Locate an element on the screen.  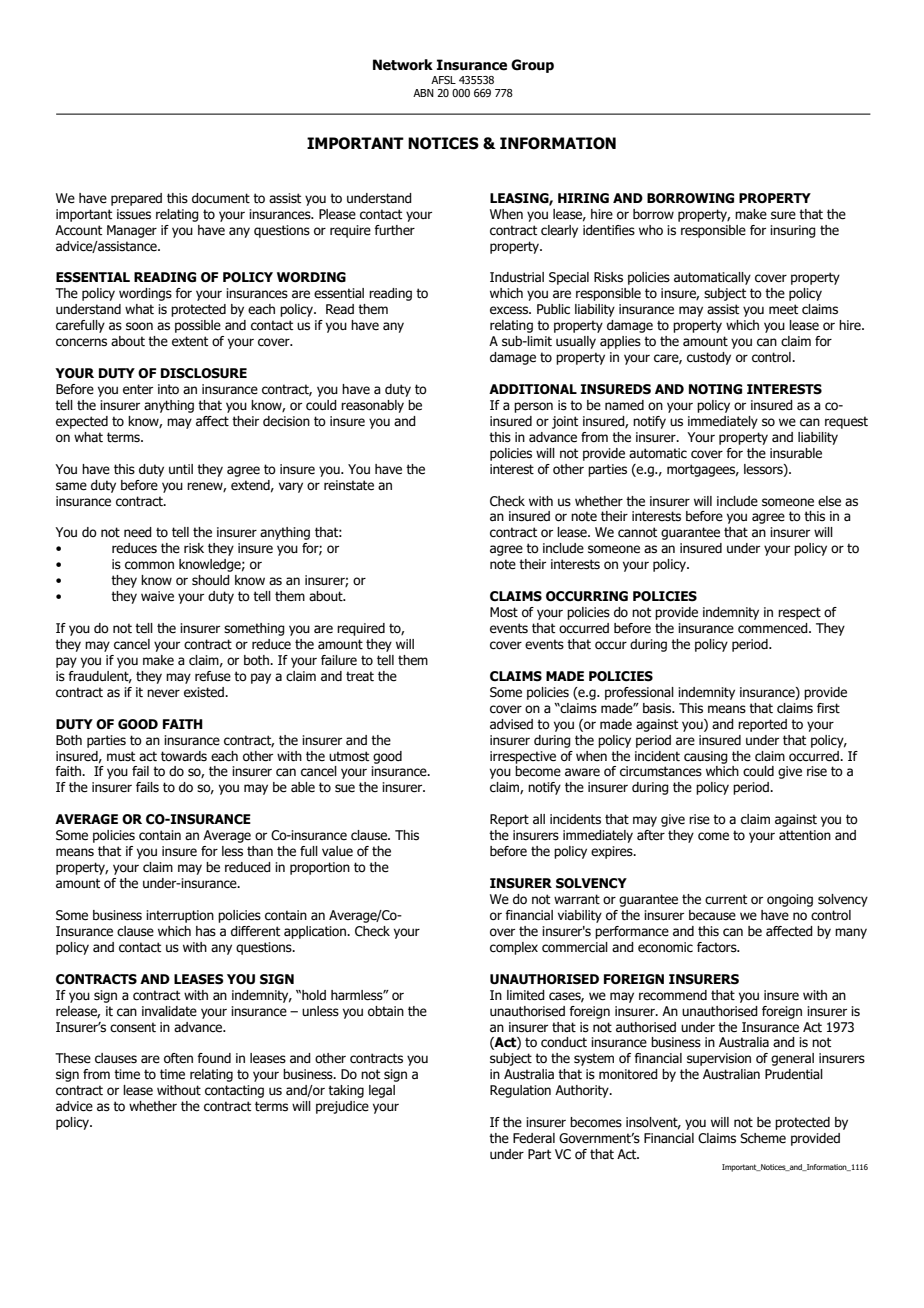
ADDITIONAL is located at coordinates (533, 389).
